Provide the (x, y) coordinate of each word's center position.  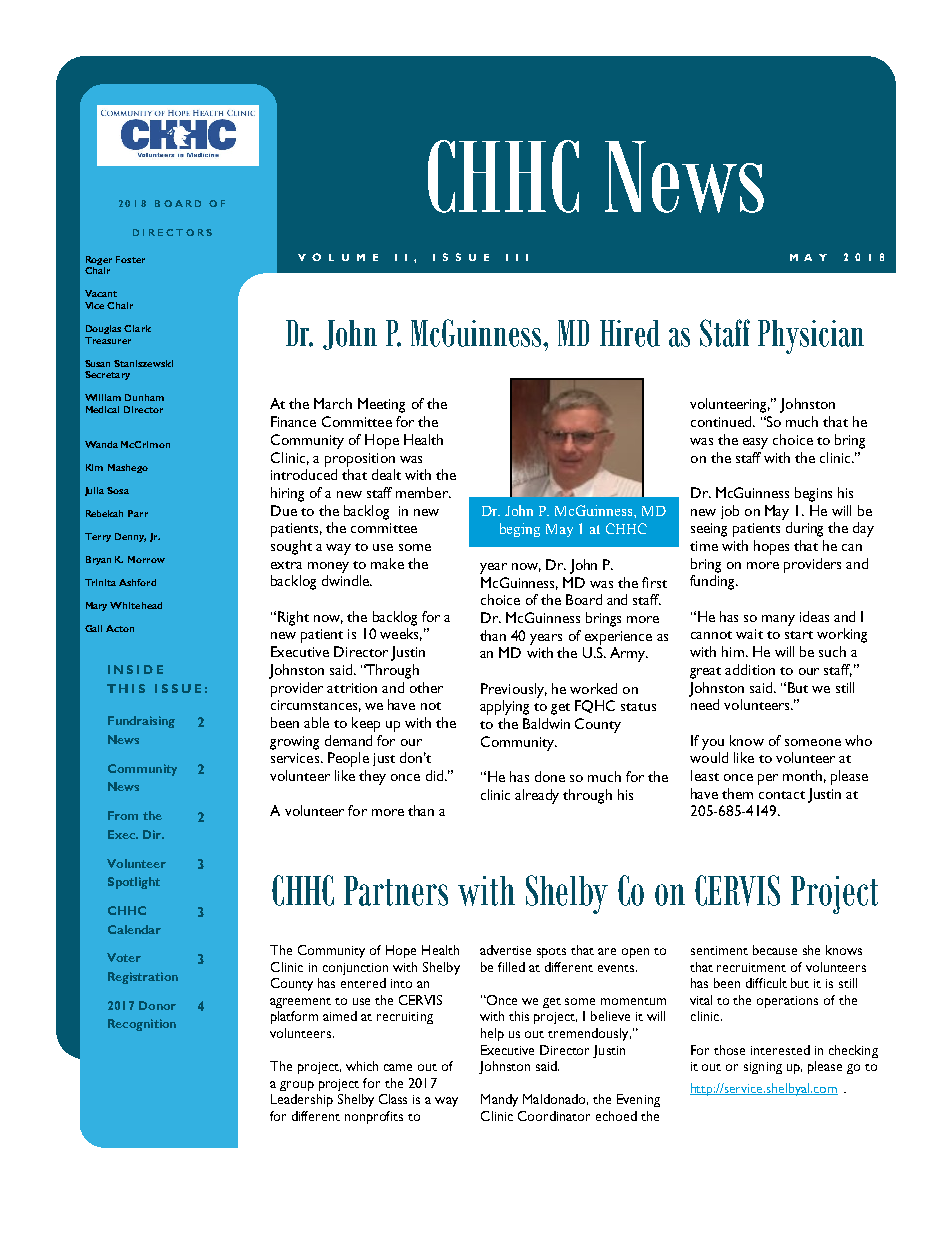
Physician (811, 337)
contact (782, 795)
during (804, 529)
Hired (630, 333)
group (297, 1086)
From (123, 815)
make (387, 563)
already (537, 796)
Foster (130, 259)
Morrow (146, 559)
